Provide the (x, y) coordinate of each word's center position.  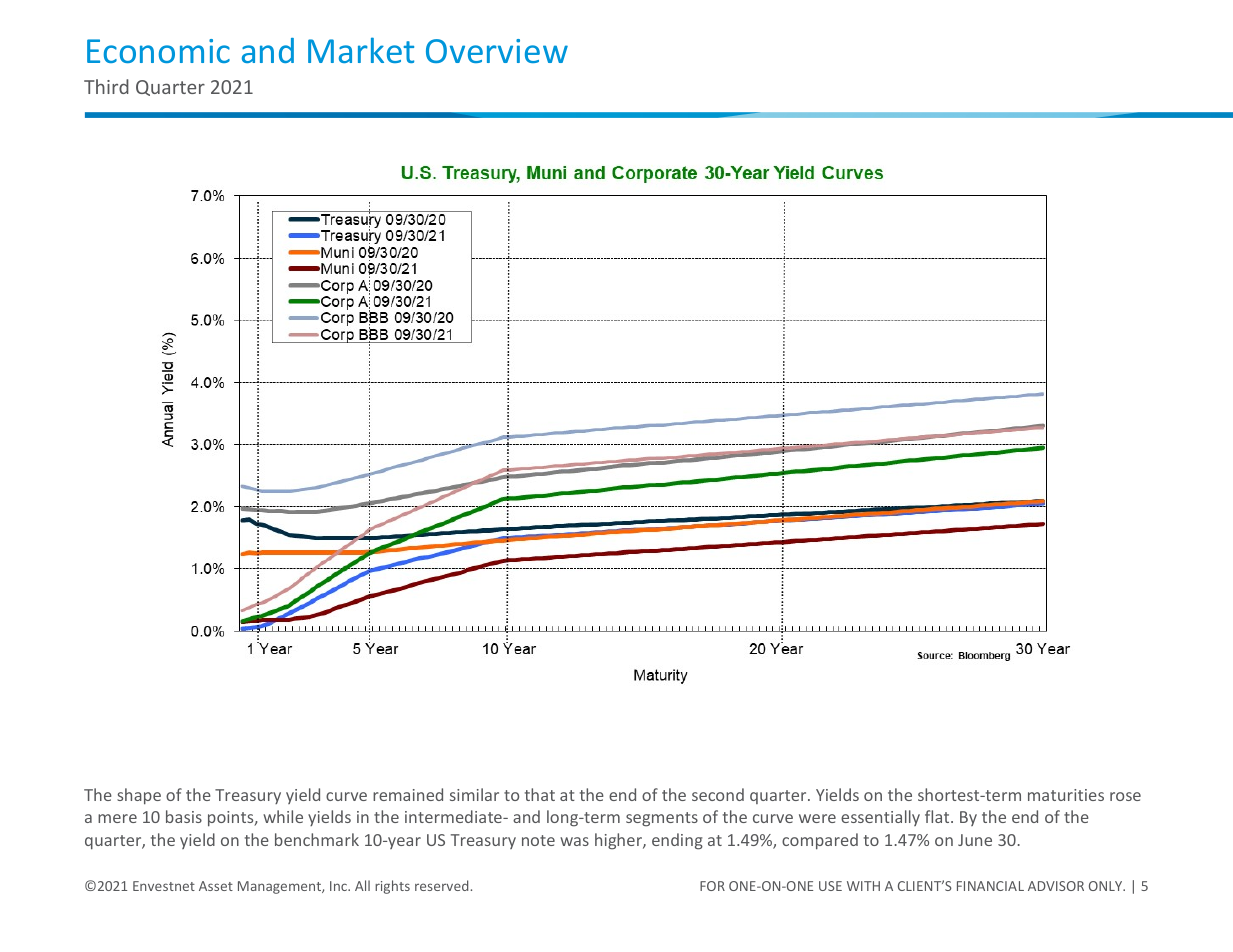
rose (1125, 796)
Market (361, 50)
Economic (158, 51)
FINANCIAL (990, 886)
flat (938, 816)
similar (474, 794)
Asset (216, 886)
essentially (880, 818)
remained (408, 794)
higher (619, 841)
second (718, 794)
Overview (497, 51)
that (540, 794)
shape (139, 796)
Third (106, 86)
